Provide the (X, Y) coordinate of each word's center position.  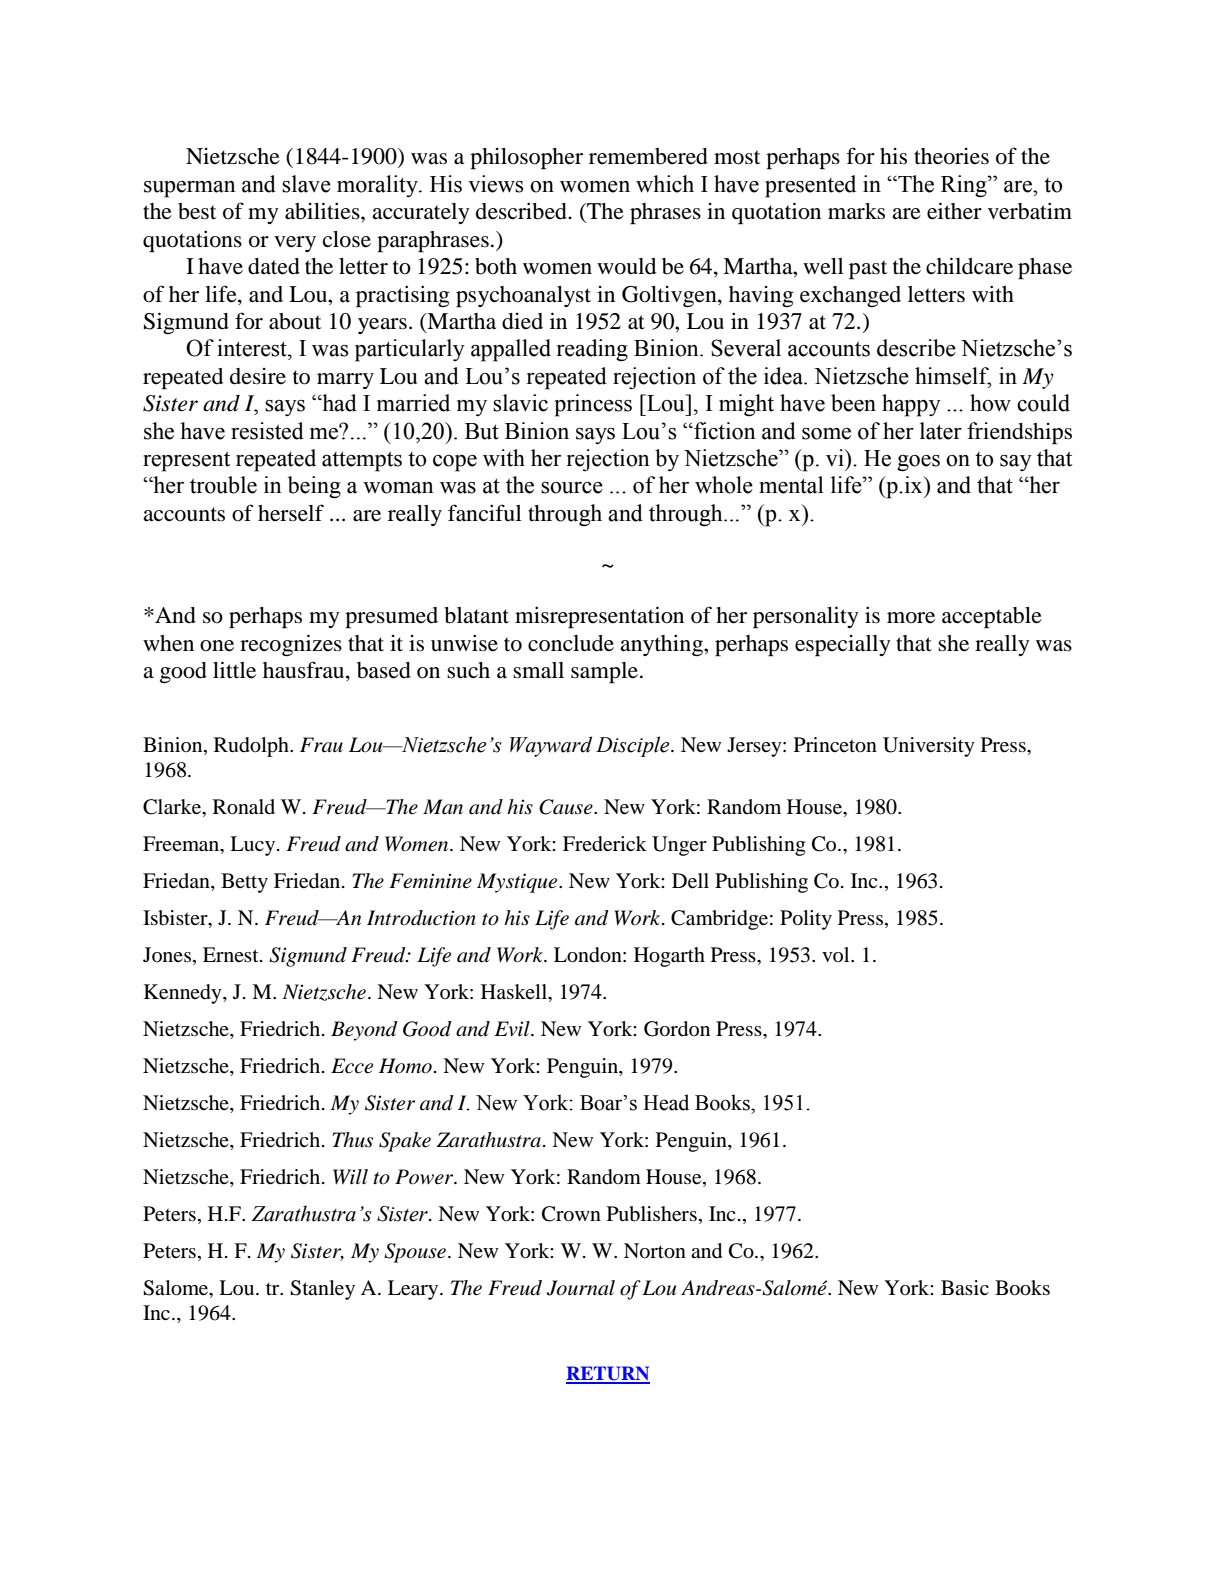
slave (306, 184)
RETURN (608, 1374)
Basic (965, 1287)
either (954, 211)
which (665, 184)
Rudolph (252, 747)
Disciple (634, 746)
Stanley (322, 1290)
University (929, 747)
